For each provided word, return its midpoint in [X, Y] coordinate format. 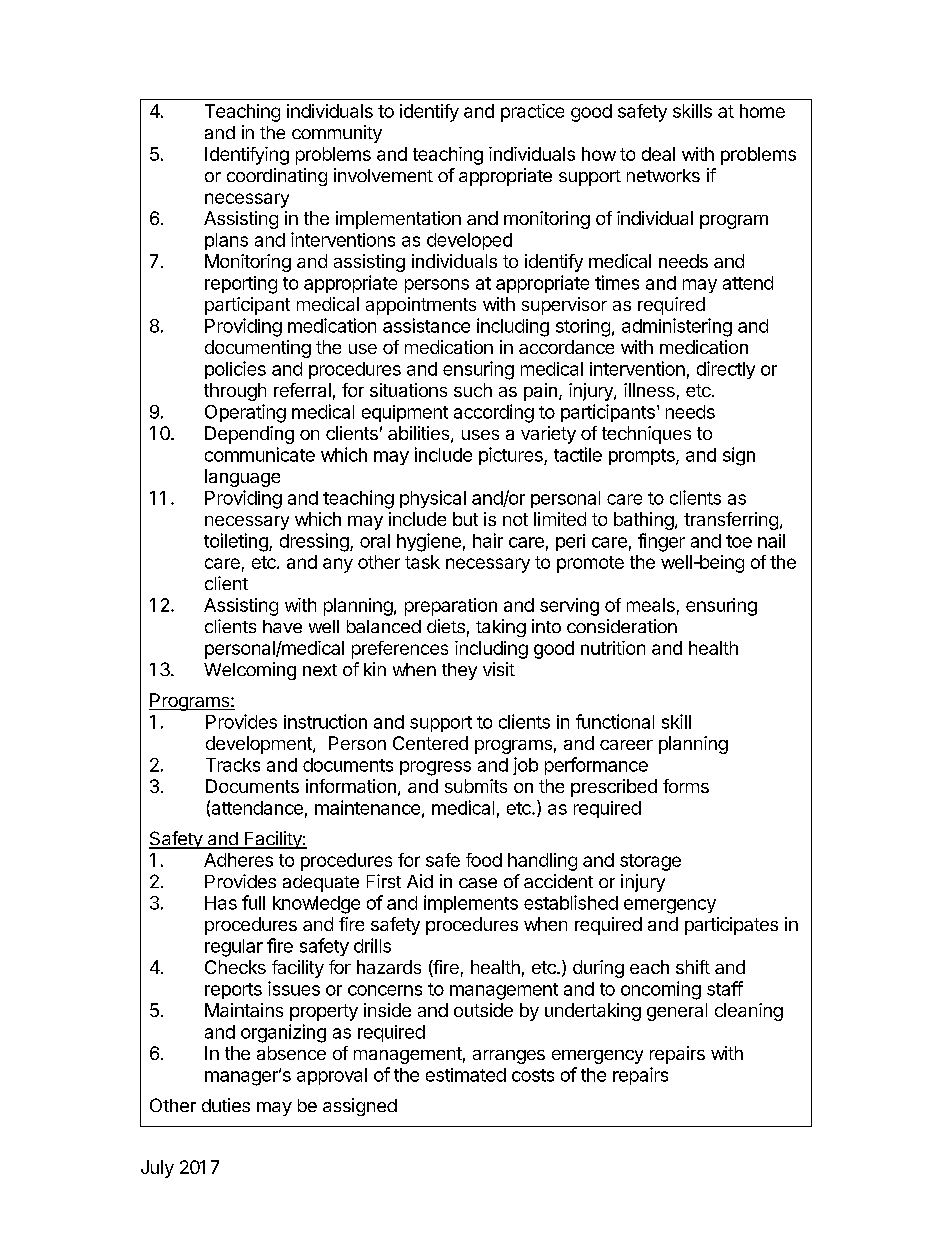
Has [221, 903]
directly [726, 370]
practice [532, 113]
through [235, 392]
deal [658, 154]
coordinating [277, 177]
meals [651, 605]
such [473, 390]
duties [226, 1105]
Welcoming [250, 671]
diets [446, 626]
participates [731, 926]
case [478, 883]
